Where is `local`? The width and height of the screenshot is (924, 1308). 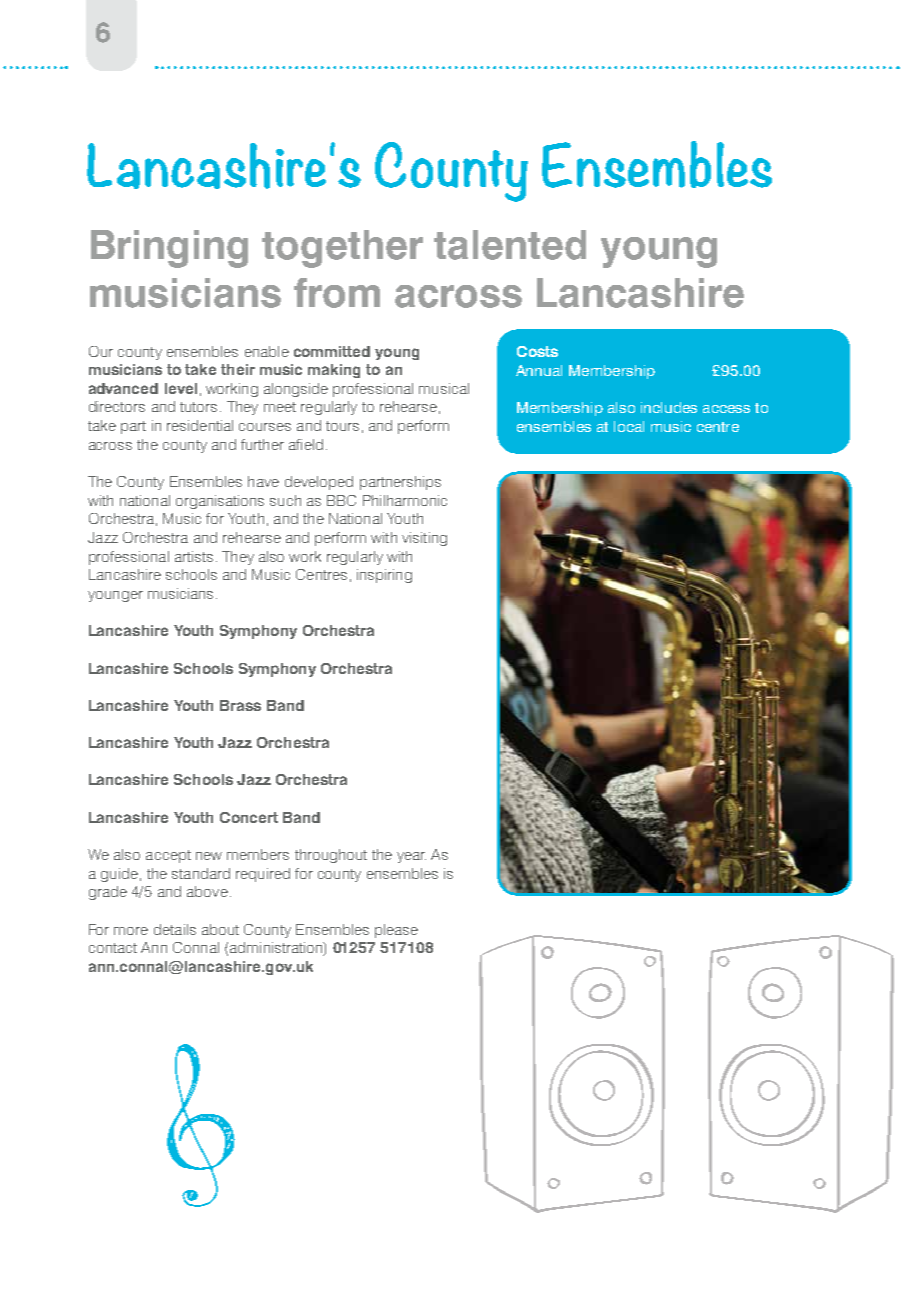
local is located at coordinates (629, 426).
